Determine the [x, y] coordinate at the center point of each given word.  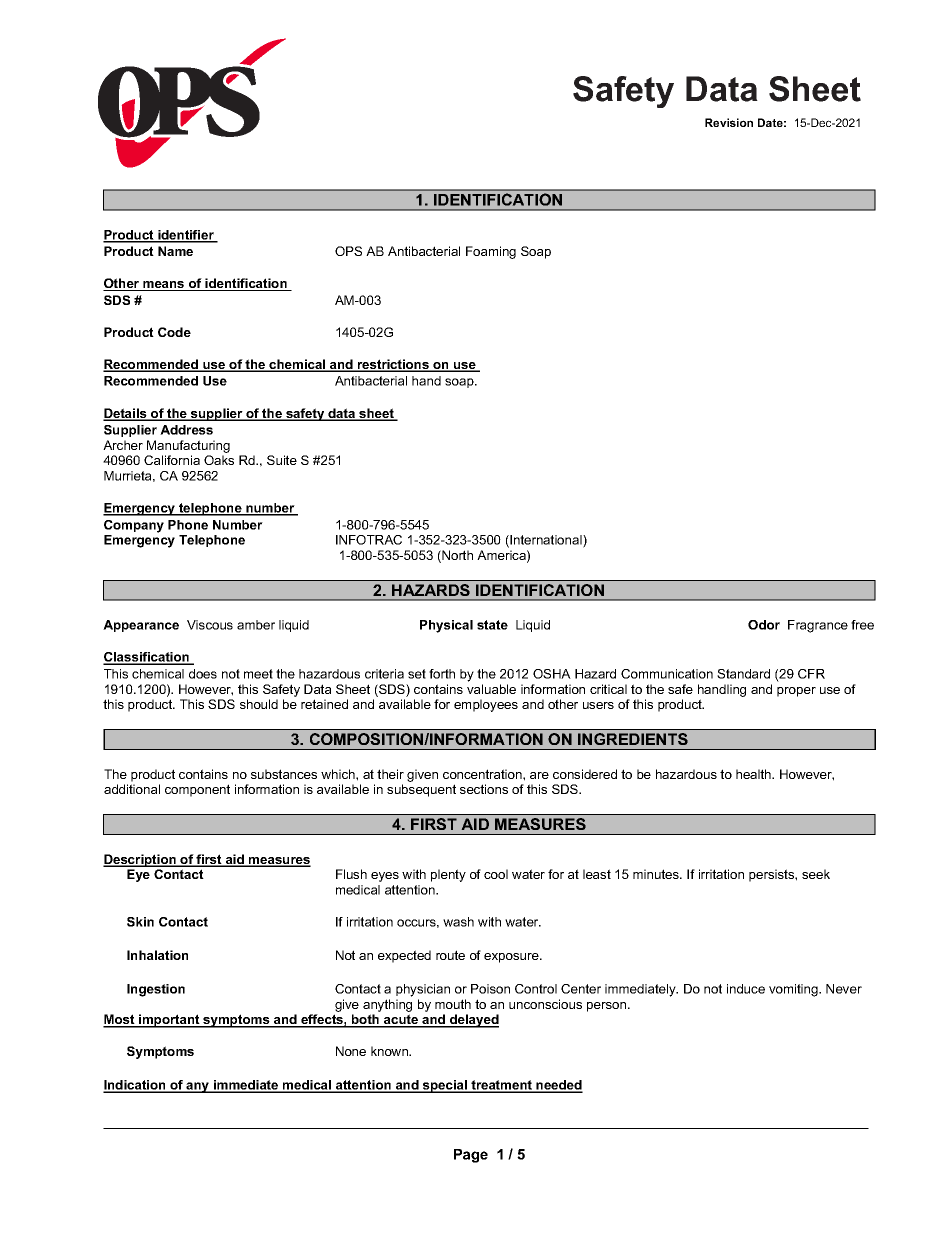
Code [174, 332]
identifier [186, 236]
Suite [282, 460]
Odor [764, 625]
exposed [816, 834]
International [546, 541]
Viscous [210, 625]
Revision [729, 122]
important [169, 1021]
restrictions [393, 365]
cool [496, 874]
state [492, 625]
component [197, 790]
